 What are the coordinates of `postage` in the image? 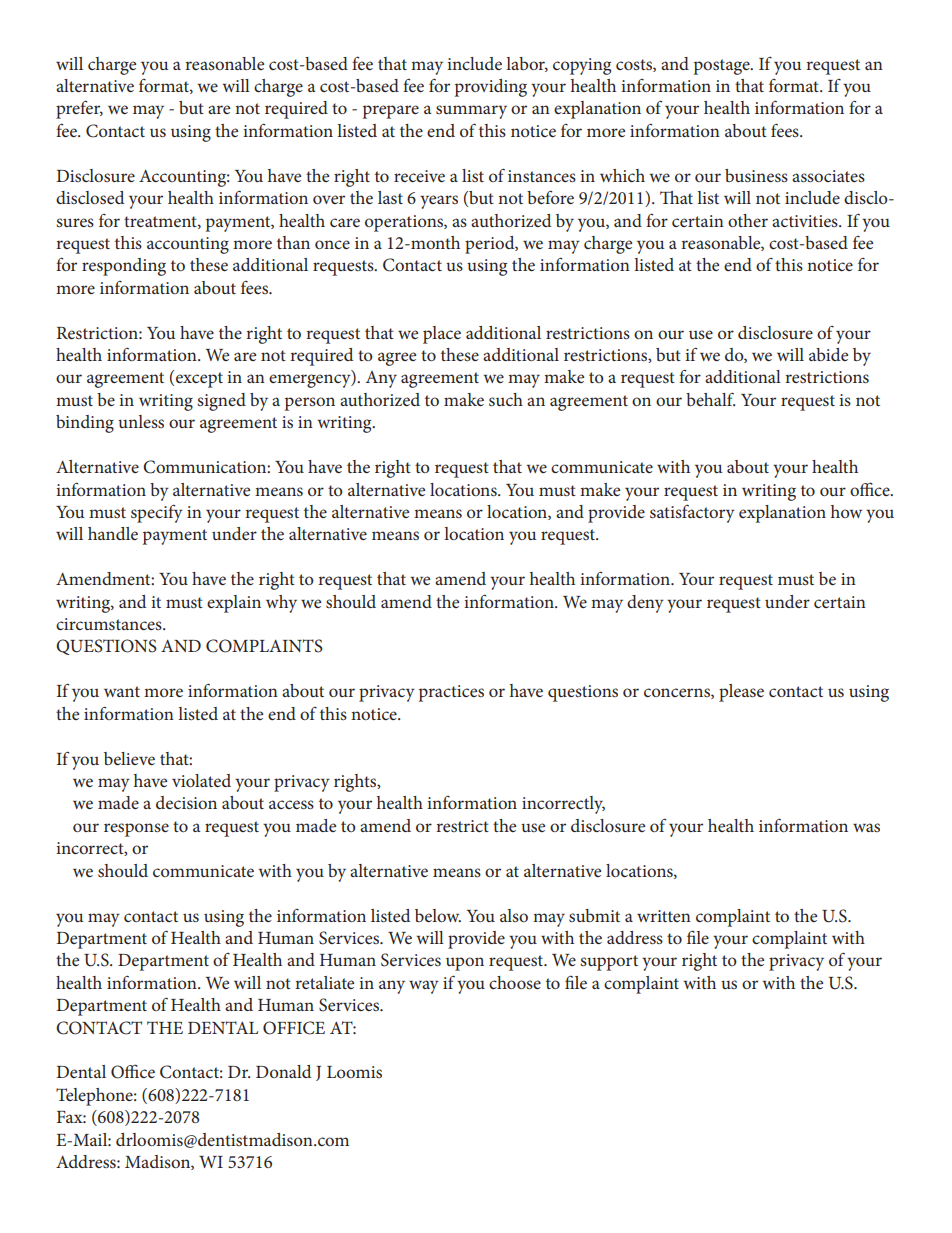 It's located at (723, 67).
